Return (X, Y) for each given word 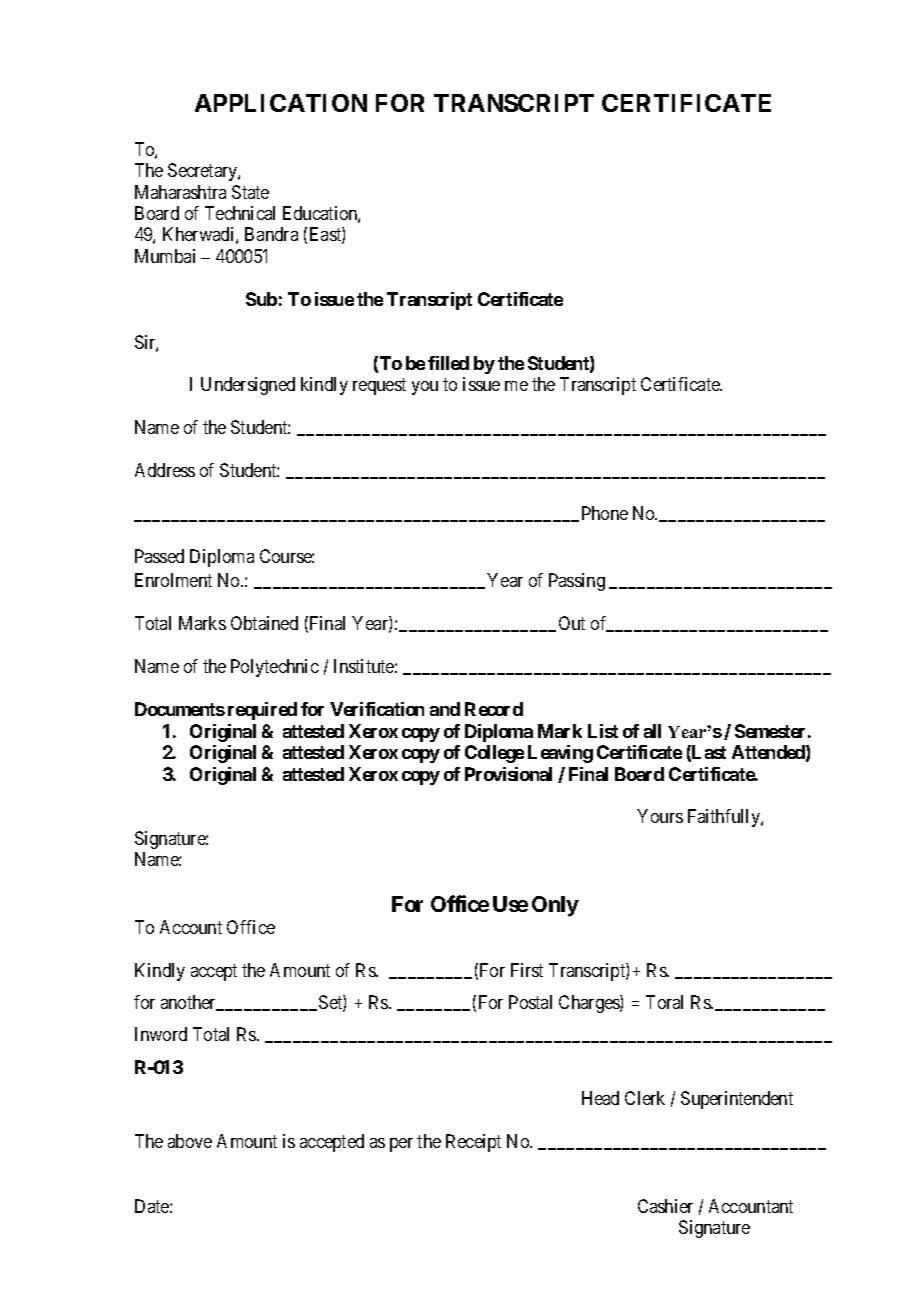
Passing (577, 582)
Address (165, 470)
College (494, 754)
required (262, 711)
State (250, 192)
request (379, 387)
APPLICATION (281, 103)
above (190, 1141)
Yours (660, 816)
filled (448, 363)
